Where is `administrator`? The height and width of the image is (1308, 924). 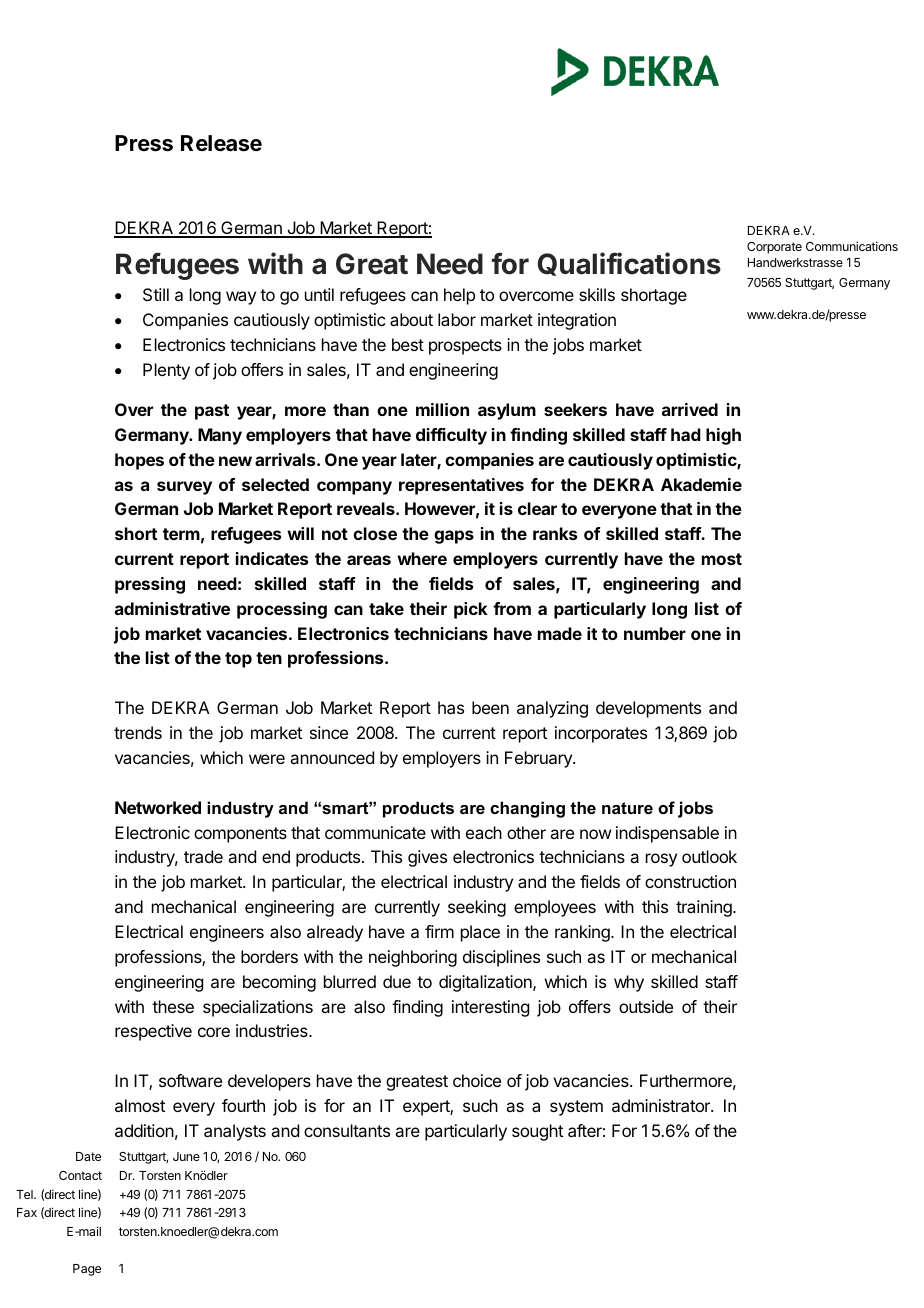 administrator is located at coordinates (662, 1105).
